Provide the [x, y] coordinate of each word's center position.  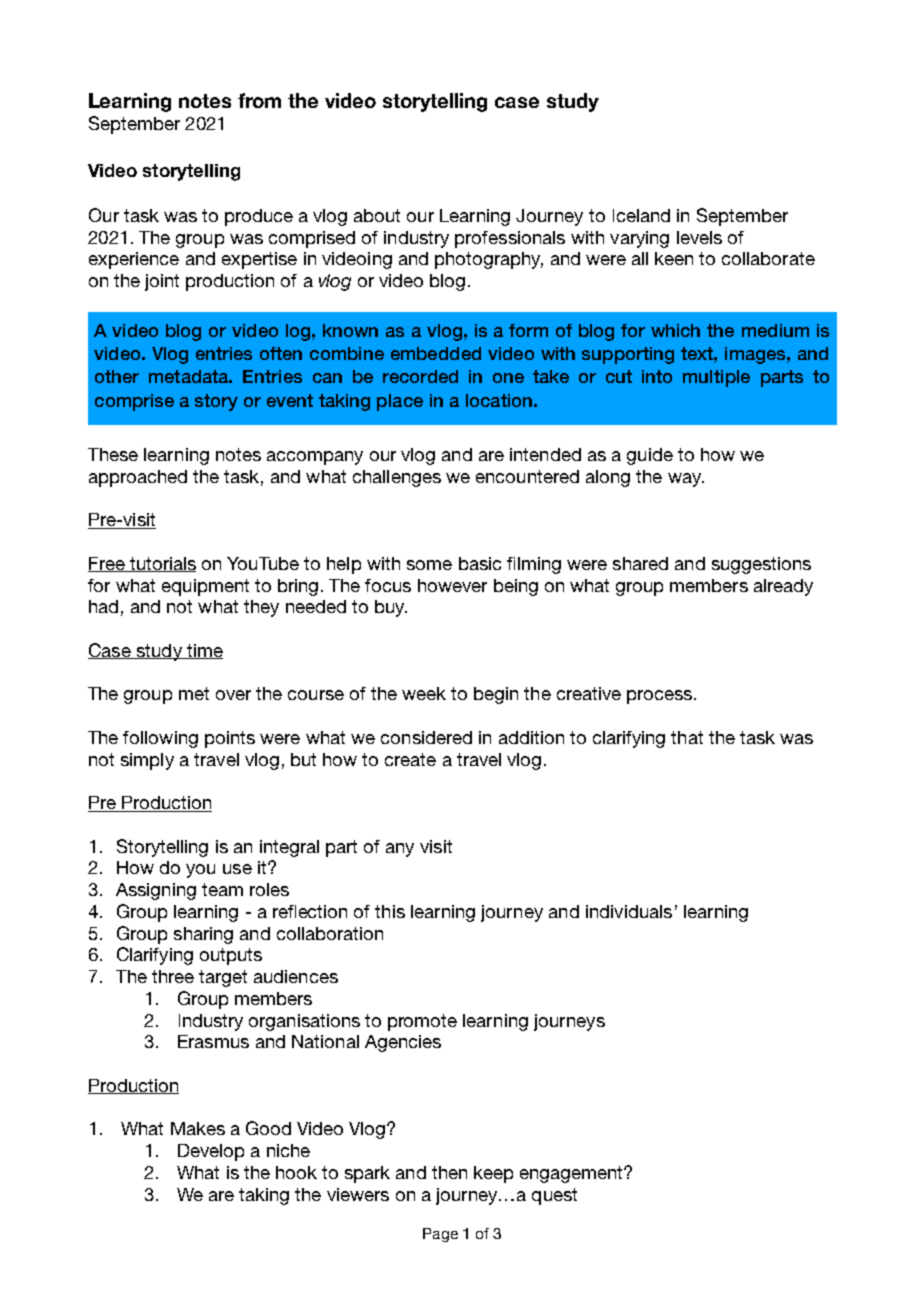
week [424, 693]
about [377, 215]
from [259, 100]
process [659, 697]
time [204, 651]
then [449, 1172]
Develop [211, 1152]
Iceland [641, 215]
